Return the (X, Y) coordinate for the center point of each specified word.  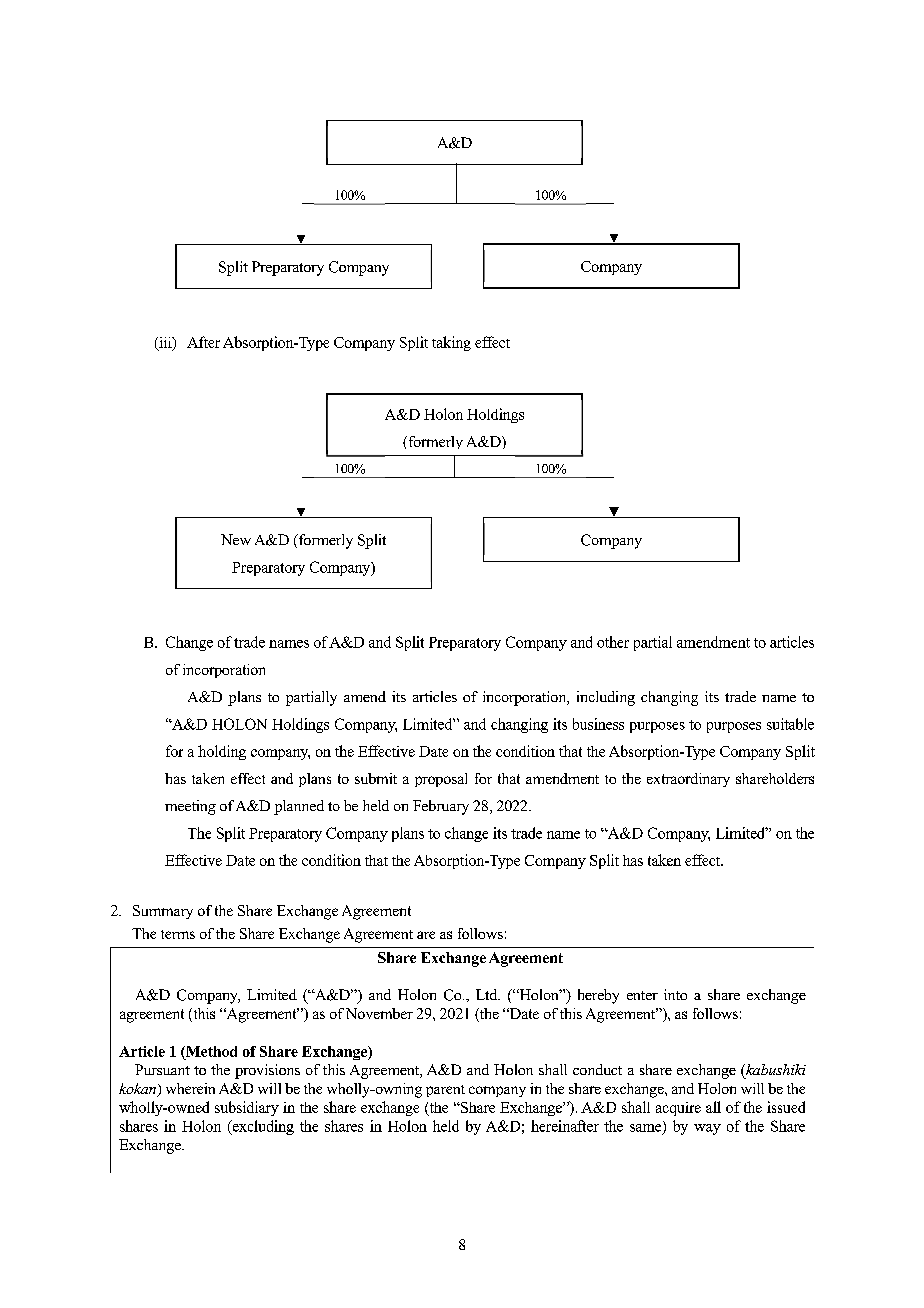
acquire (678, 1109)
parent (445, 1091)
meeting (190, 807)
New (236, 539)
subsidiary (247, 1108)
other (613, 642)
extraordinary (688, 780)
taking (451, 343)
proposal (441, 780)
